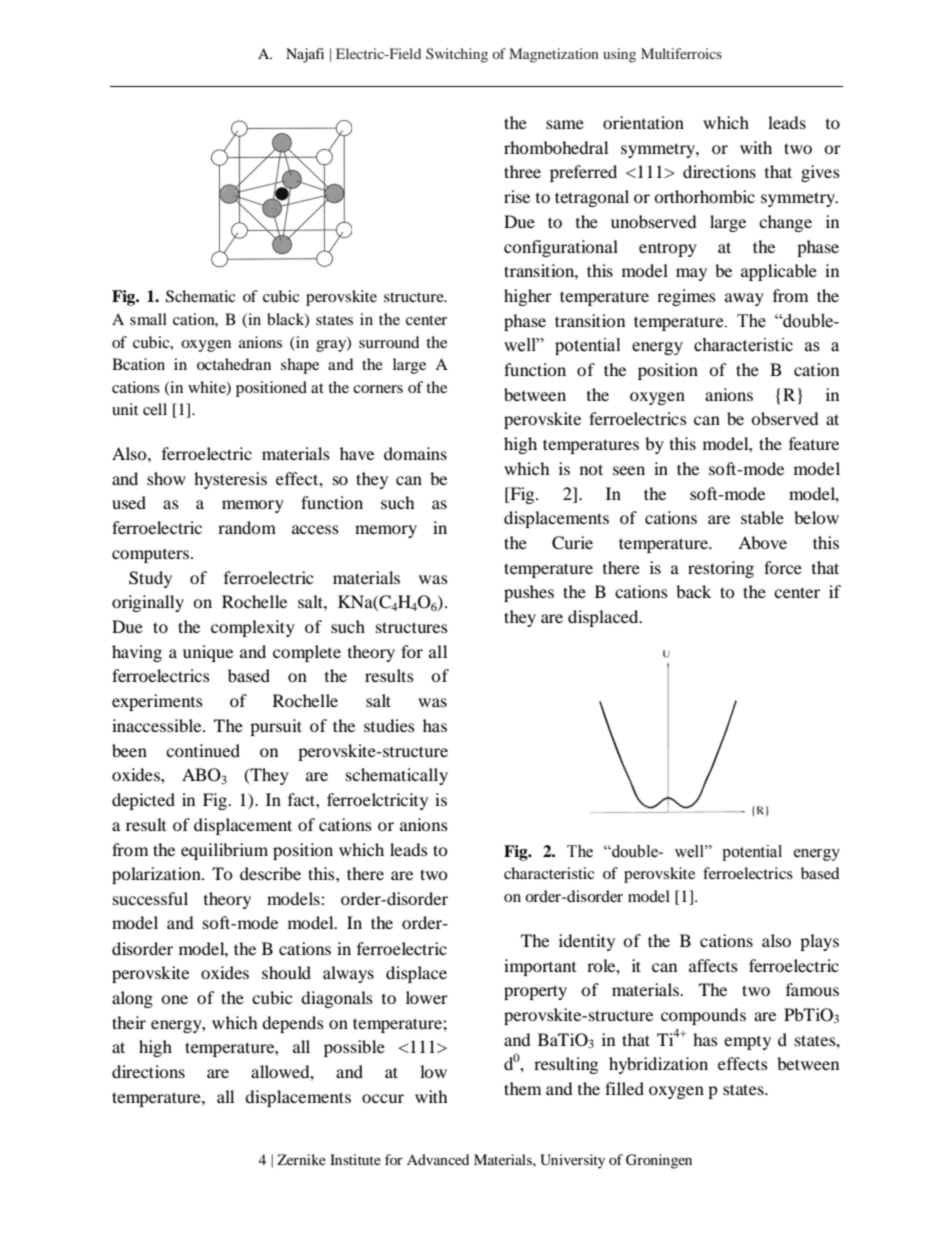 Image resolution: width=952 pixels, height=1233 pixels. Describe the element at coordinates (301, 1159) in the document. I see `Zernike` at that location.
